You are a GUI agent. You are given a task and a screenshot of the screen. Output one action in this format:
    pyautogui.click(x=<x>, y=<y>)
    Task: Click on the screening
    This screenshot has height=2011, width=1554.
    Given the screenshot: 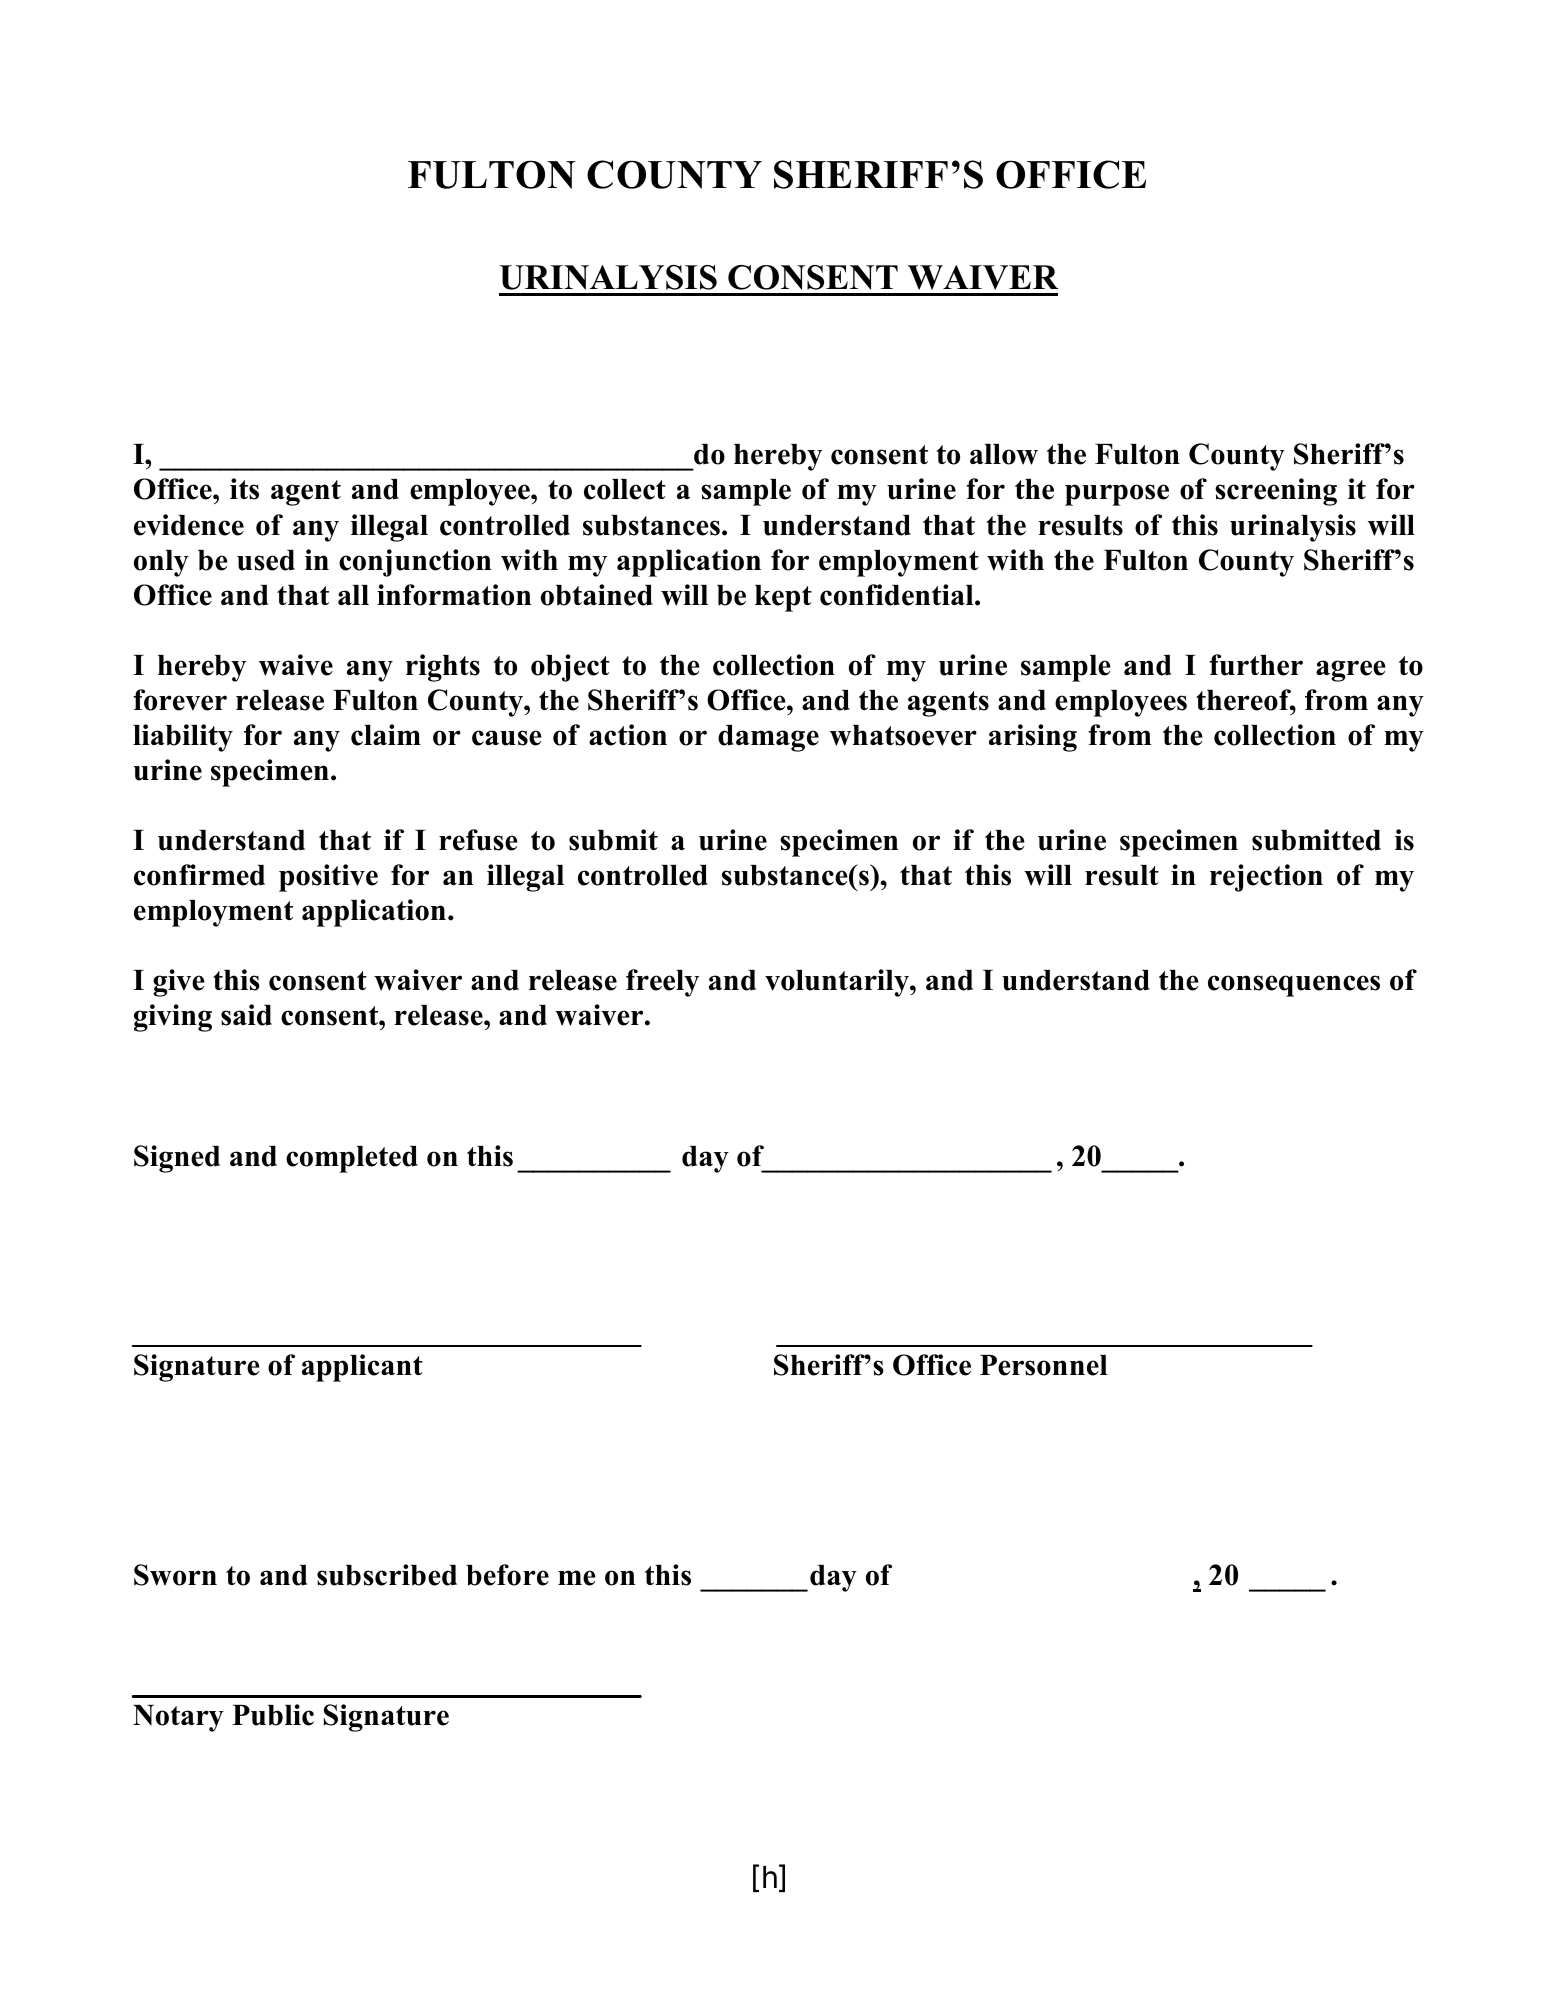 What is the action you would take?
    pyautogui.click(x=1276, y=492)
